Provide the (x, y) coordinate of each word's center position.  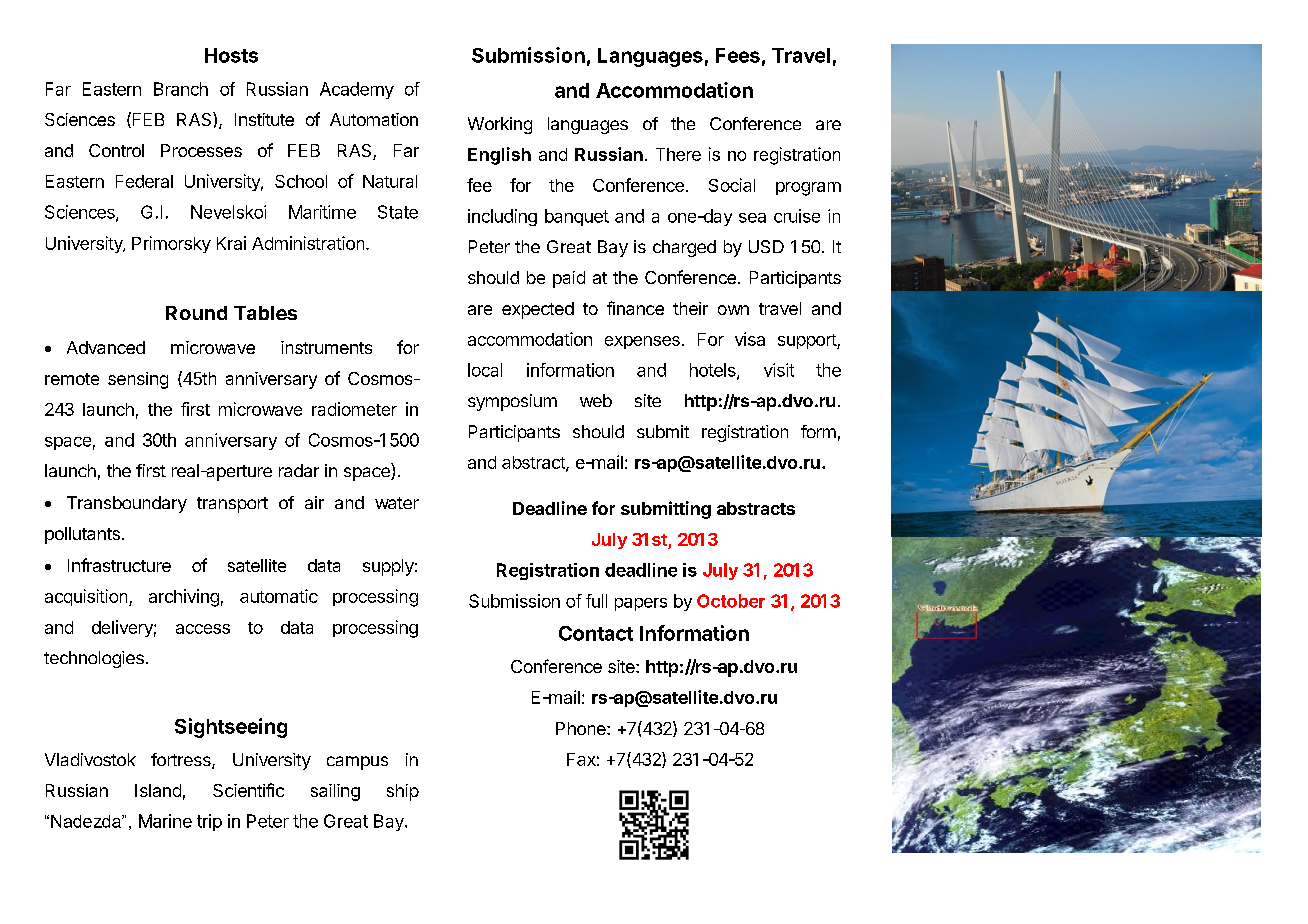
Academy (357, 90)
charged (684, 248)
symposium (512, 402)
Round (196, 313)
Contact (596, 633)
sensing (138, 380)
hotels (714, 371)
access (203, 629)
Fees (738, 55)
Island (158, 790)
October (731, 601)
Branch (181, 89)
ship (403, 792)
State (398, 212)
